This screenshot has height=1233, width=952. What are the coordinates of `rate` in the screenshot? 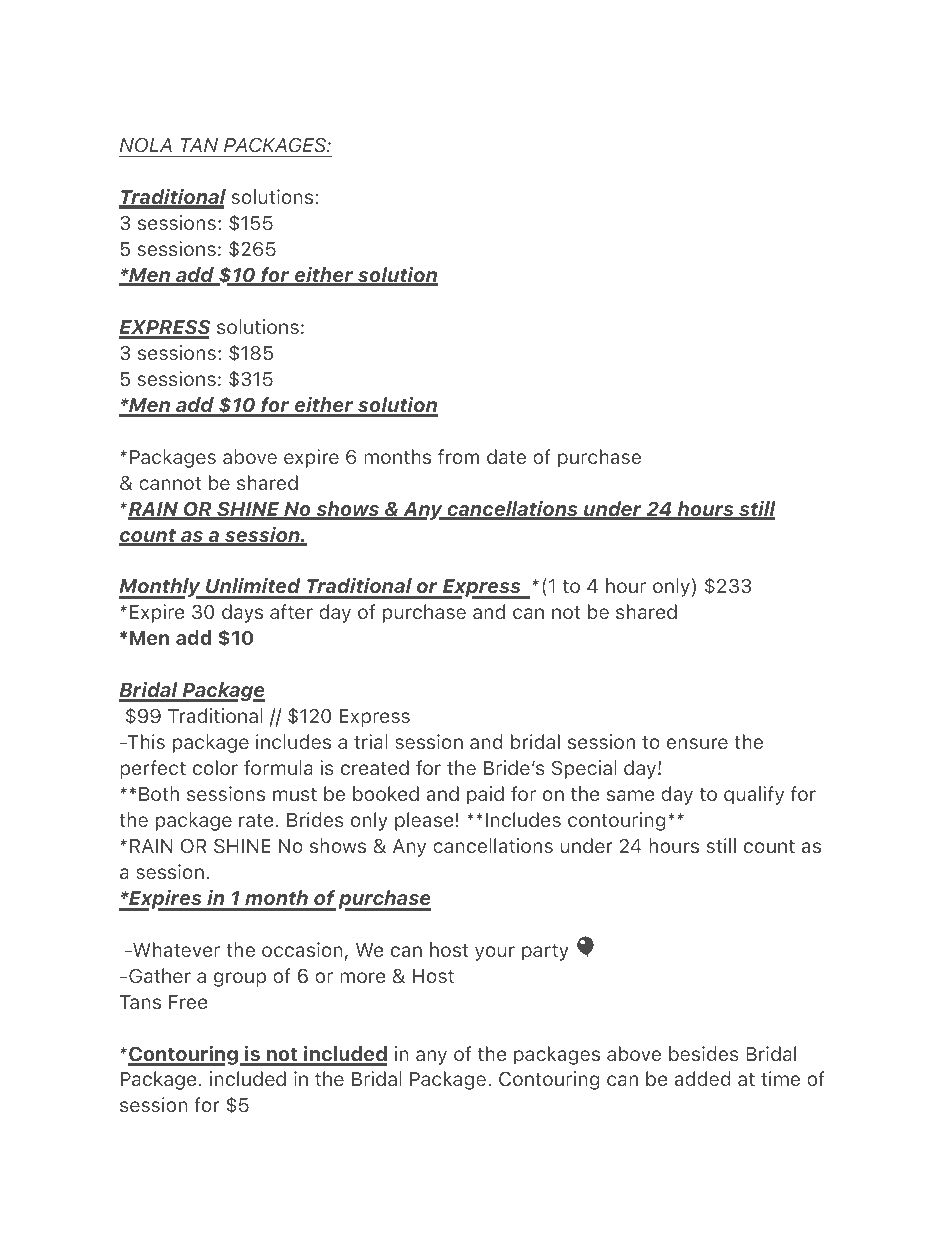 It's located at (256, 820).
